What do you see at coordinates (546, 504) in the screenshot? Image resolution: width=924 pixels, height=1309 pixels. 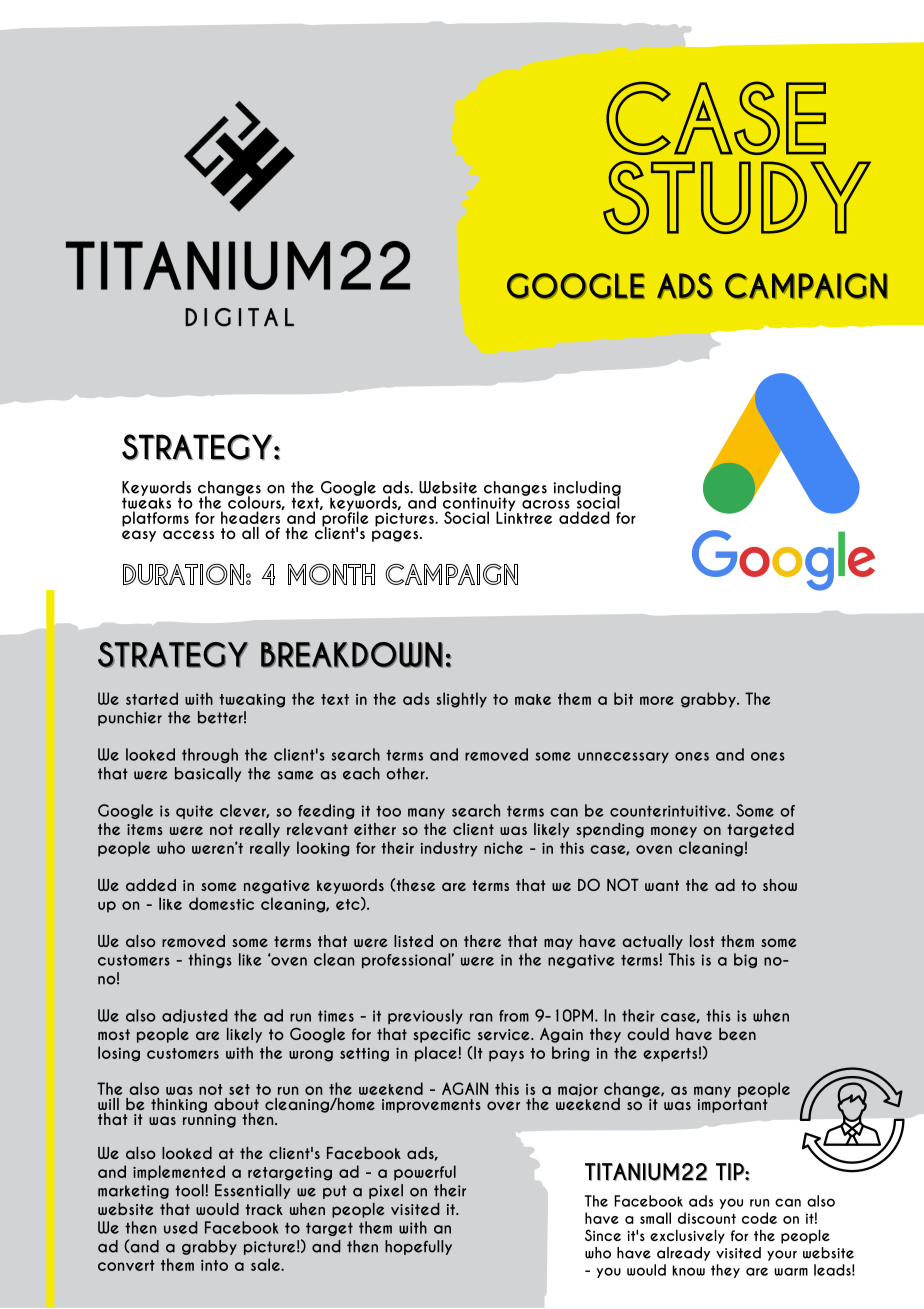 I see `across` at bounding box center [546, 504].
